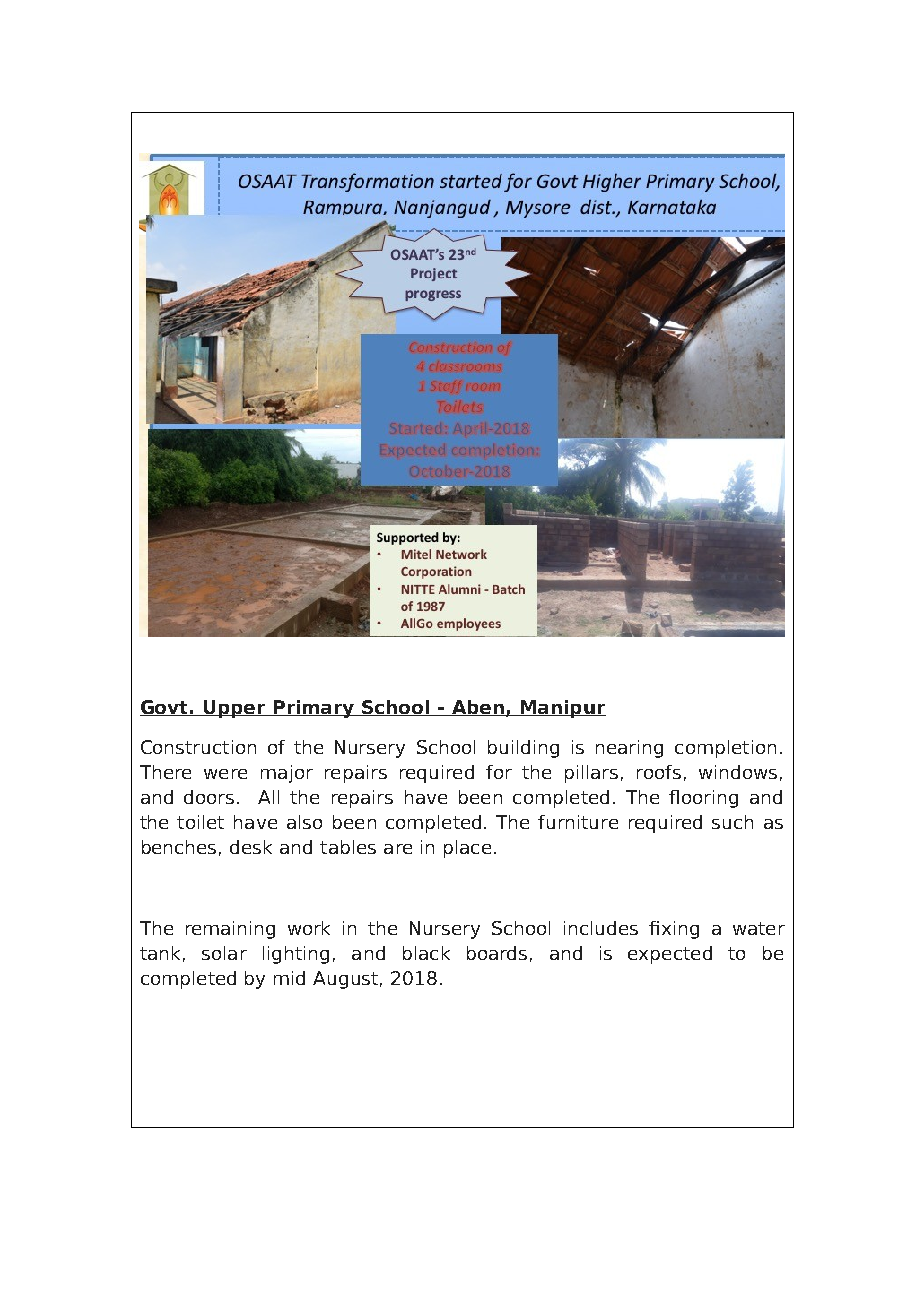  I want to click on mid, so click(289, 978).
